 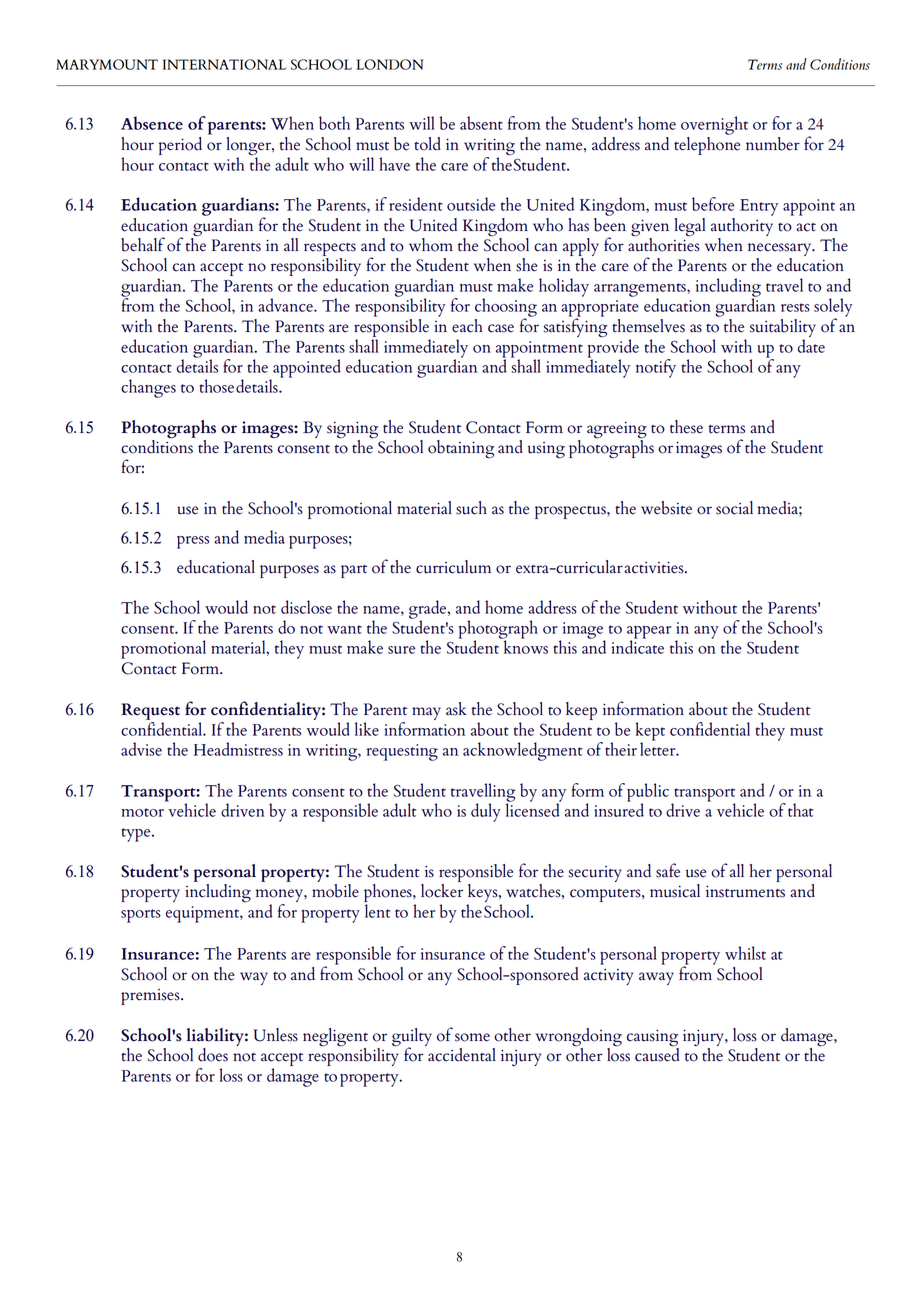 What do you see at coordinates (472, 1037) in the screenshot?
I see `some` at bounding box center [472, 1037].
